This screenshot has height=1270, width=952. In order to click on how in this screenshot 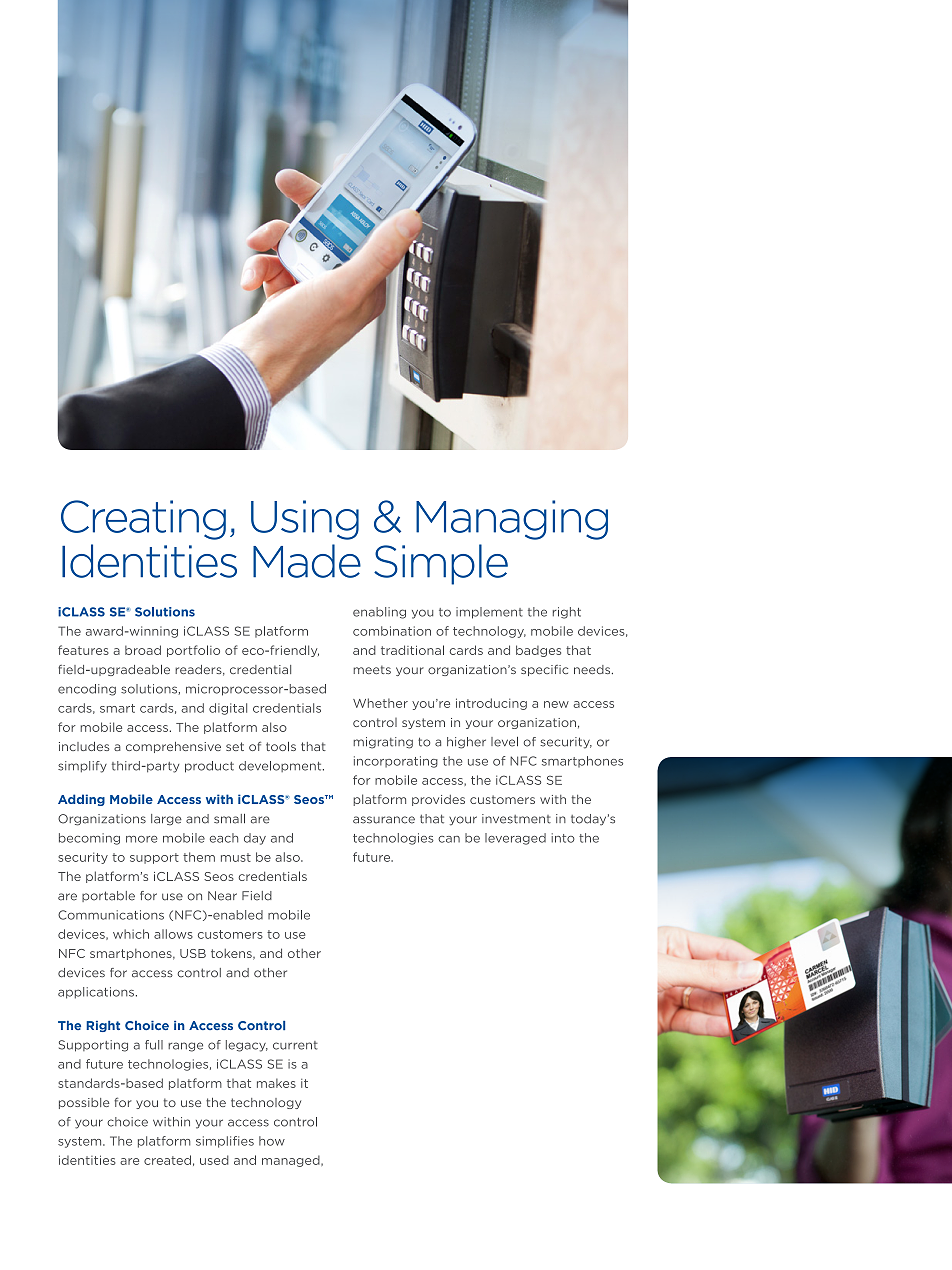, I will do `click(272, 1141)`.
